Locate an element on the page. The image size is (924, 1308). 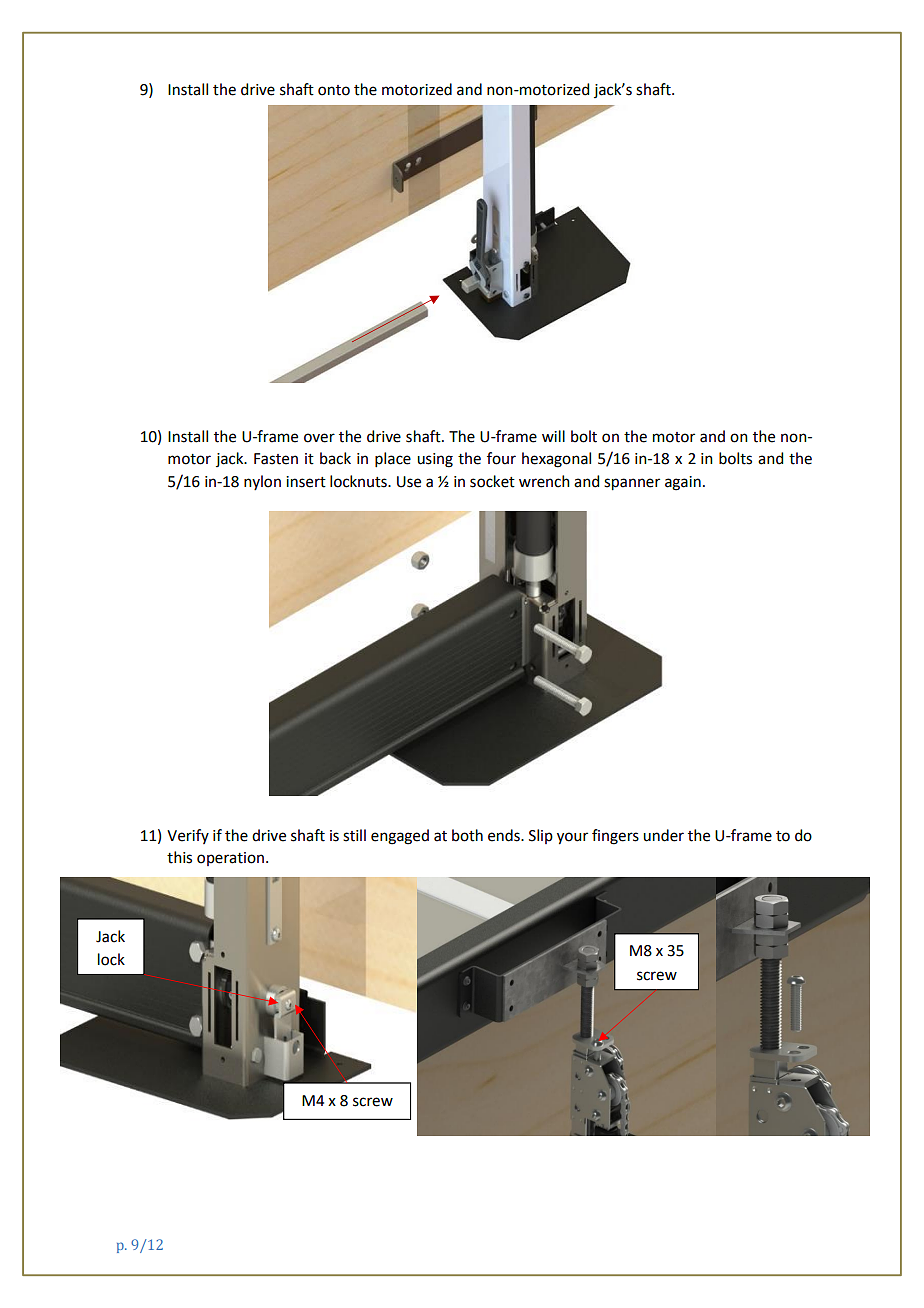
operation is located at coordinates (232, 859).
